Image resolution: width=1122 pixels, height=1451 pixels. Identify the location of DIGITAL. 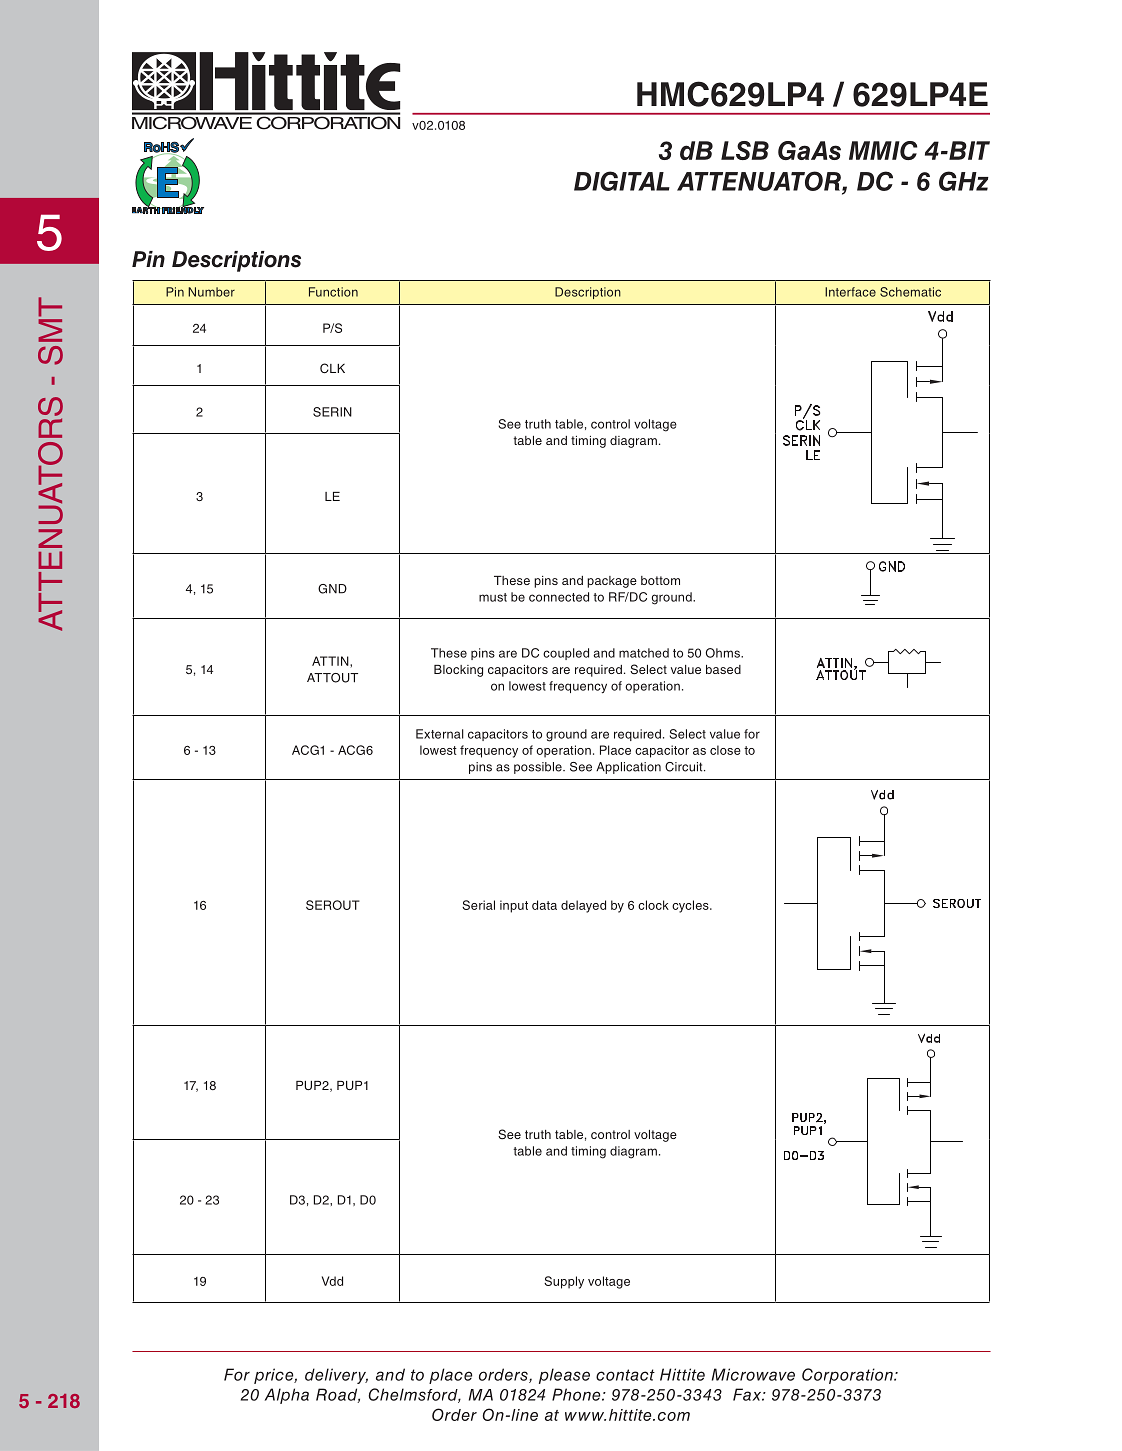
(622, 181).
